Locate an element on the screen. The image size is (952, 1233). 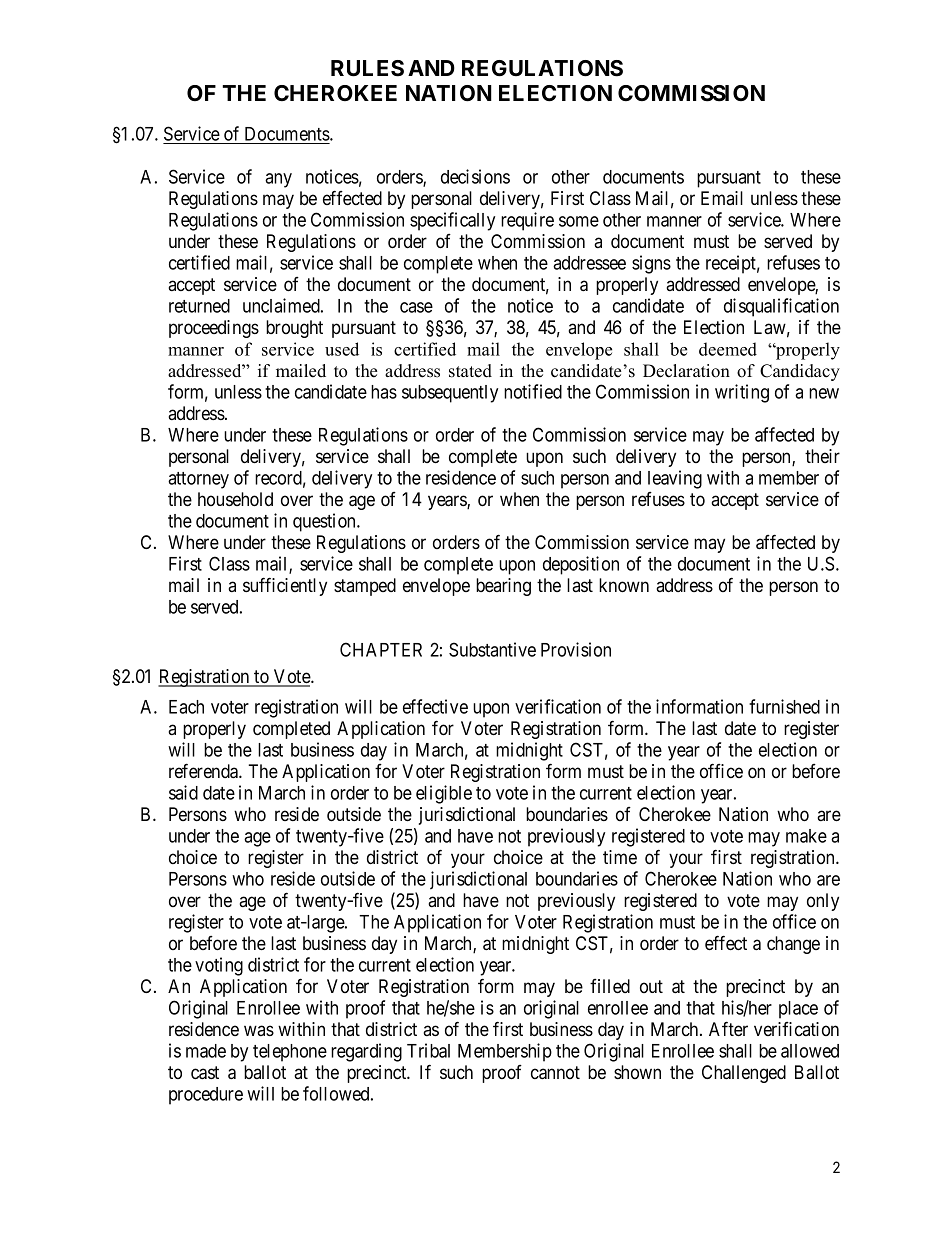
any is located at coordinates (278, 180).
